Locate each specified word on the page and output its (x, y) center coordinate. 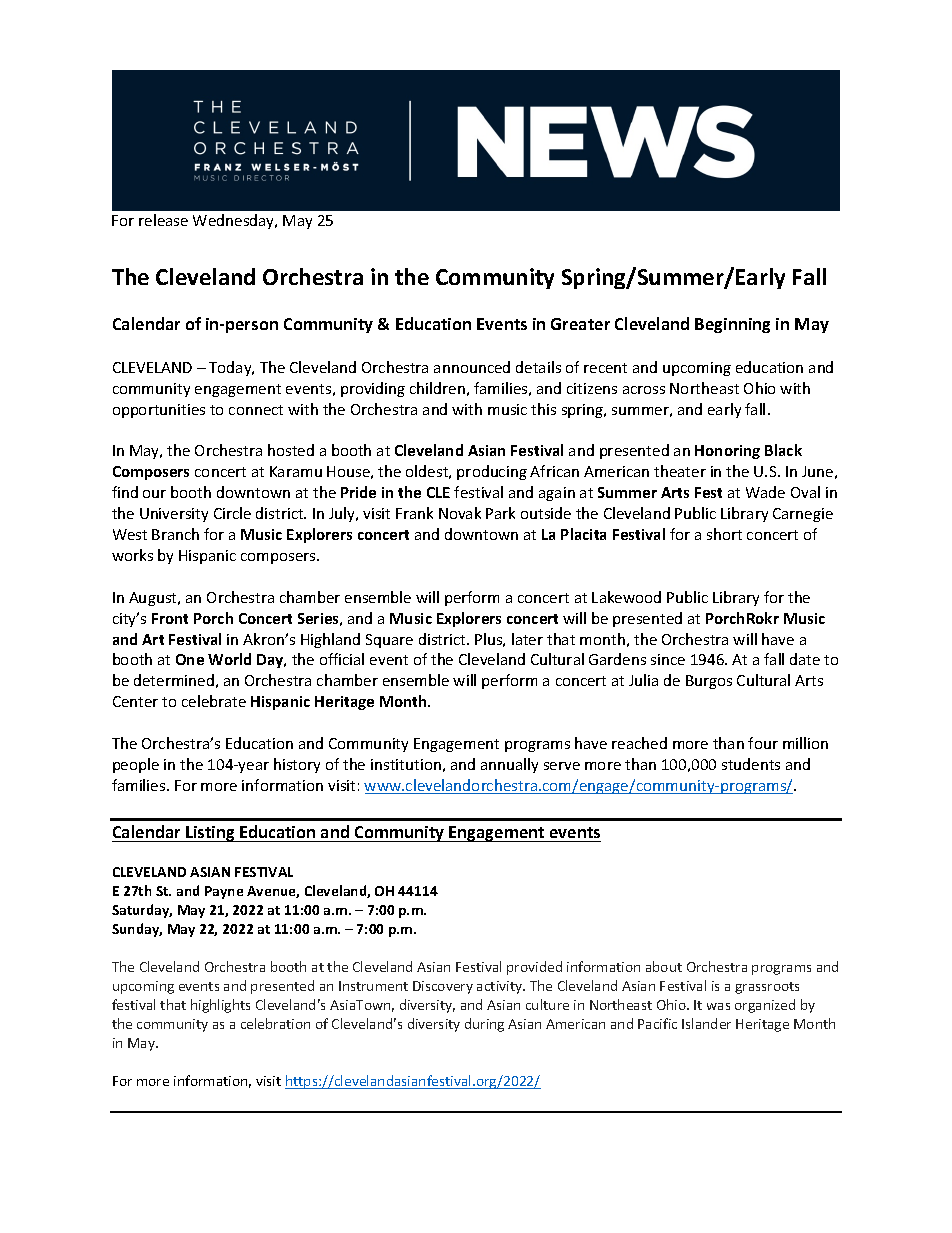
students (751, 764)
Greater (580, 324)
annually (509, 765)
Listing (210, 834)
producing (492, 472)
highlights (220, 1006)
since (668, 659)
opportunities (159, 411)
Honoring (727, 452)
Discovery (443, 987)
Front (170, 618)
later (527, 639)
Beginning (732, 325)
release (163, 220)
